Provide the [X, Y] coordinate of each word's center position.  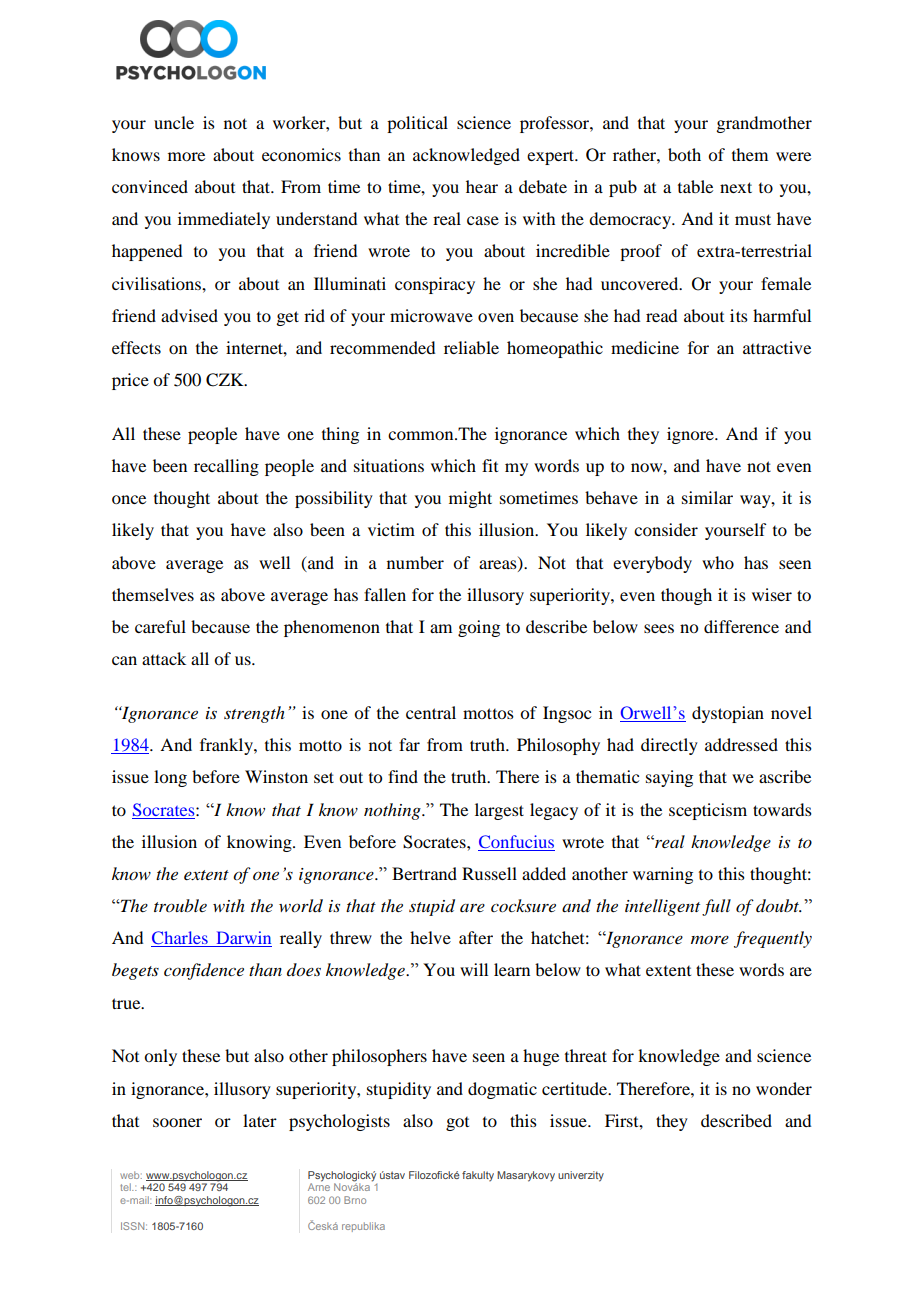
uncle [174, 122]
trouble [180, 905]
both [684, 154]
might [470, 499]
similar [707, 497]
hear [482, 186]
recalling [226, 467]
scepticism [708, 811]
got [457, 1124]
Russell [489, 873]
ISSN [134, 1226]
